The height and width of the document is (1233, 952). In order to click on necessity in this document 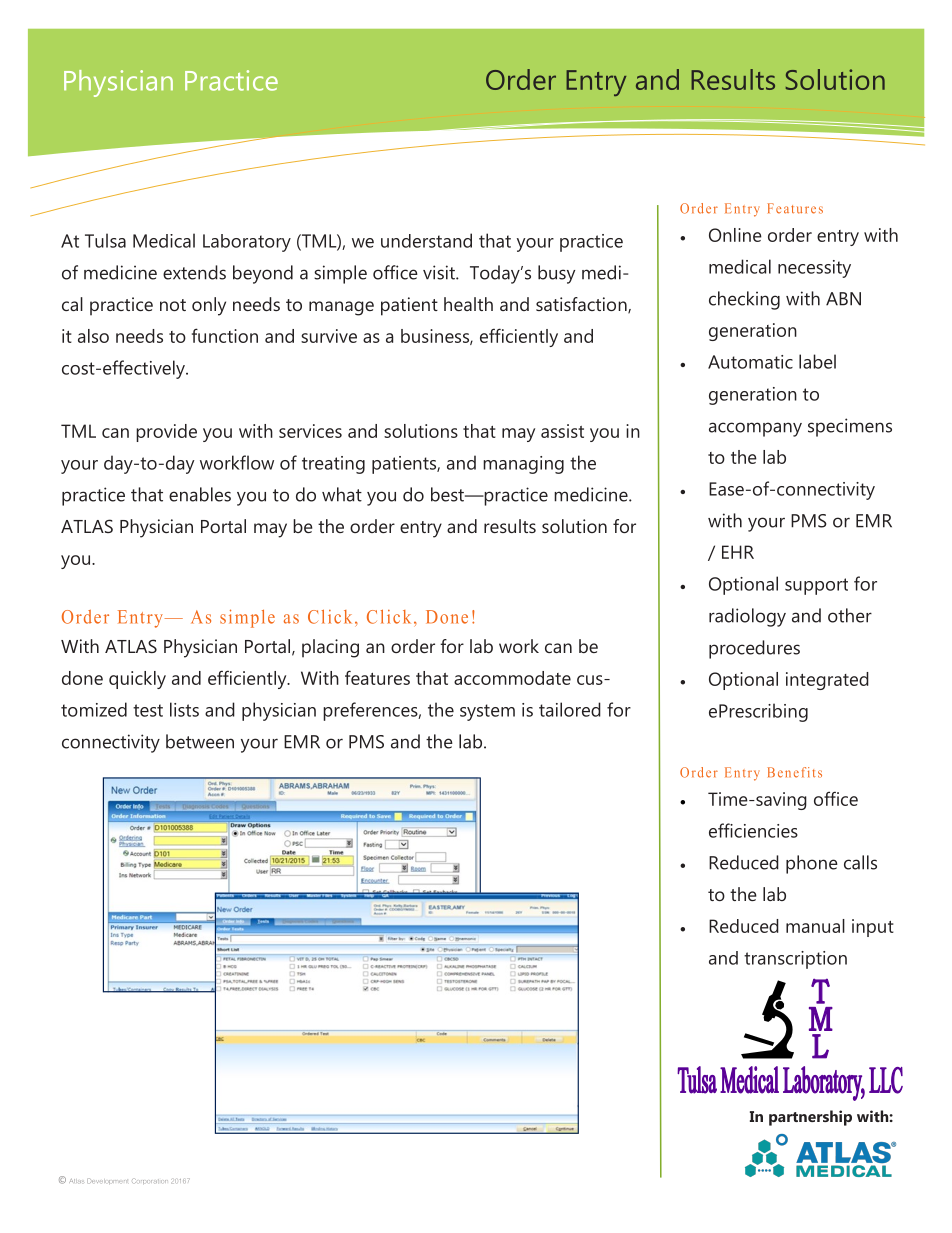, I will do `click(814, 269)`.
